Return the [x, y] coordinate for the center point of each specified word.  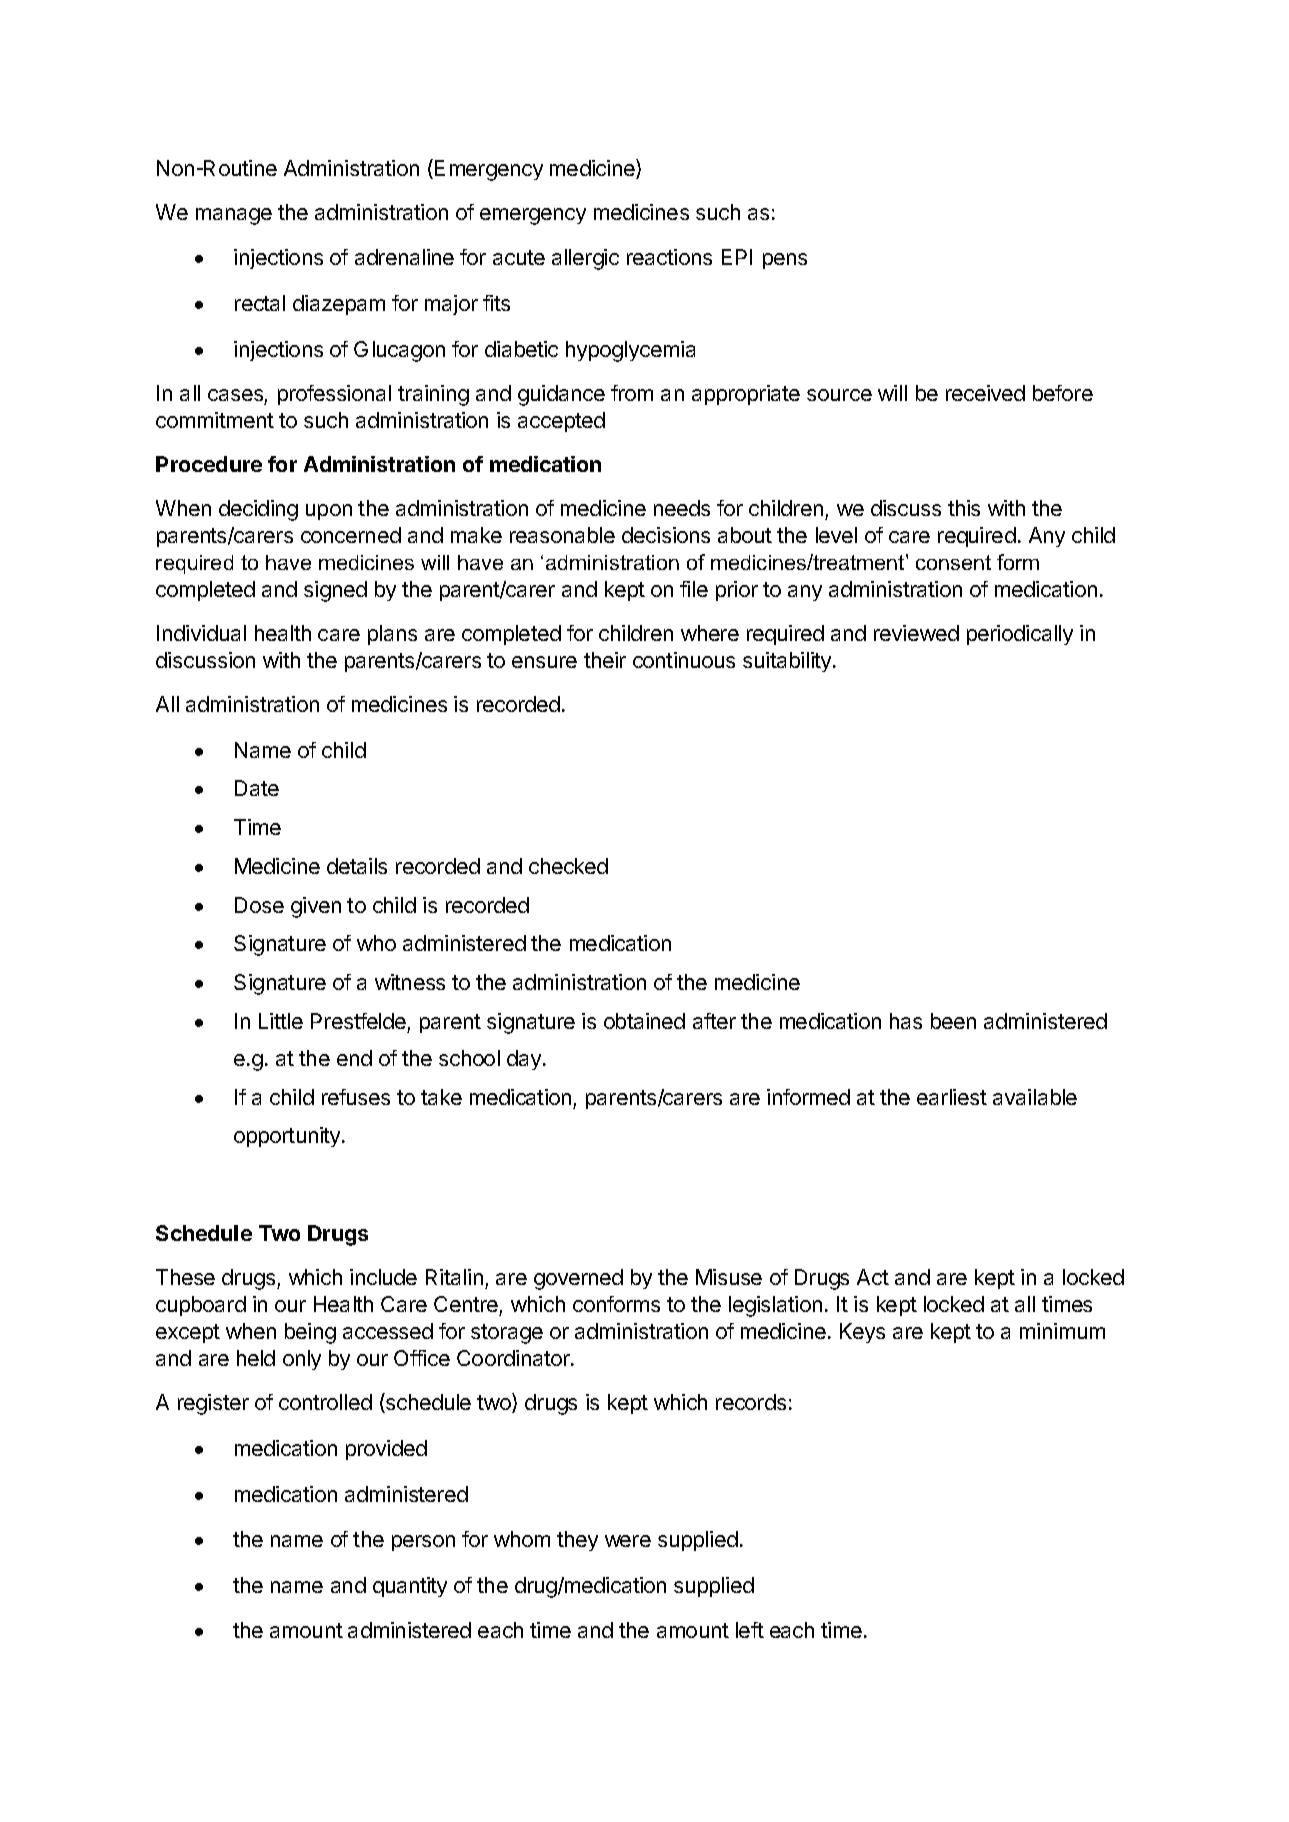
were [628, 1541]
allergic [585, 259]
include [383, 1277]
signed [335, 591]
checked [568, 866]
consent [953, 562]
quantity [410, 1587]
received [985, 393]
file [694, 589]
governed [578, 1279]
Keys [862, 1333]
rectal [260, 303]
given [316, 907]
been [953, 1021]
